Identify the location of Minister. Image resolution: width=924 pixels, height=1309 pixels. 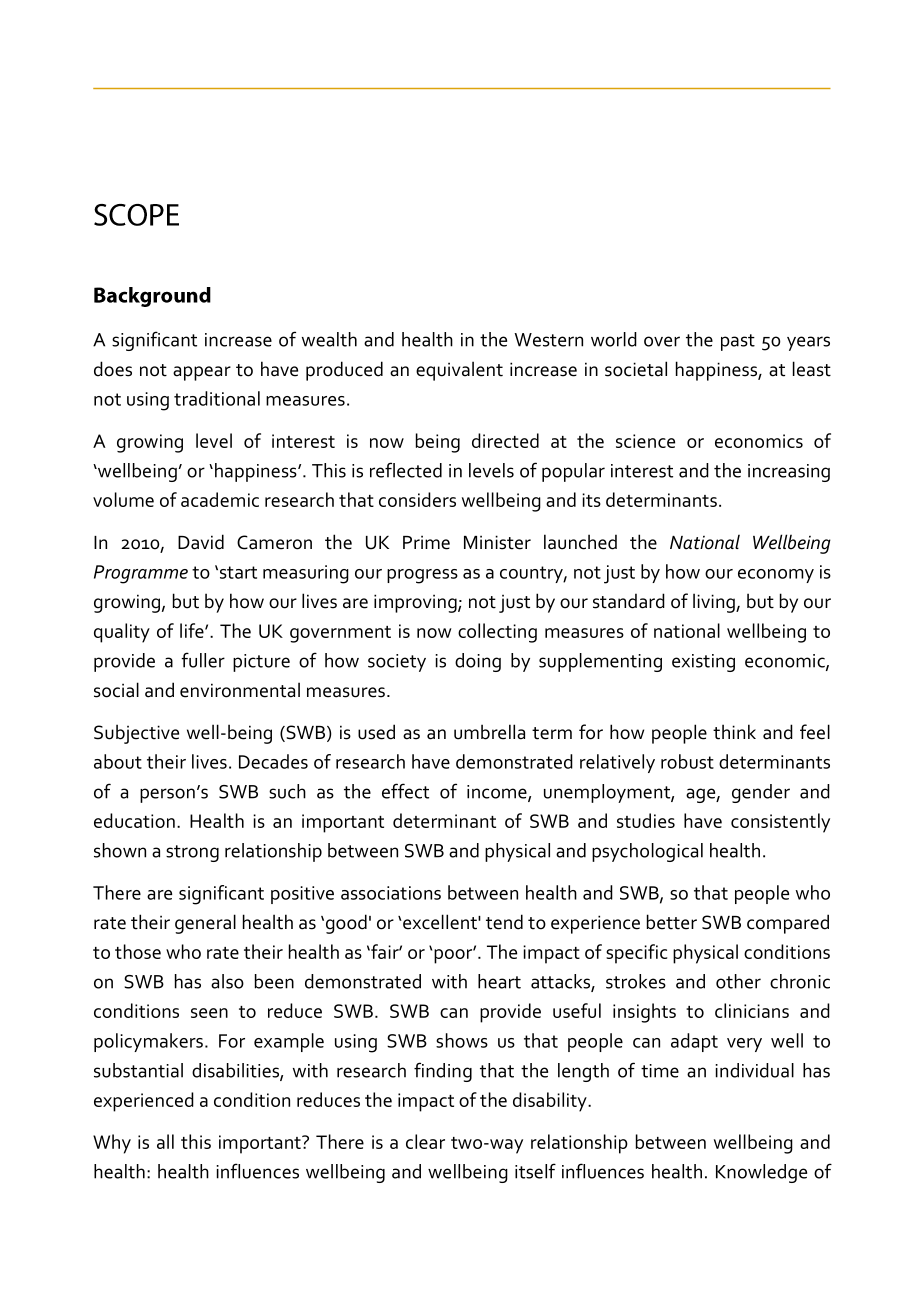
(497, 542).
